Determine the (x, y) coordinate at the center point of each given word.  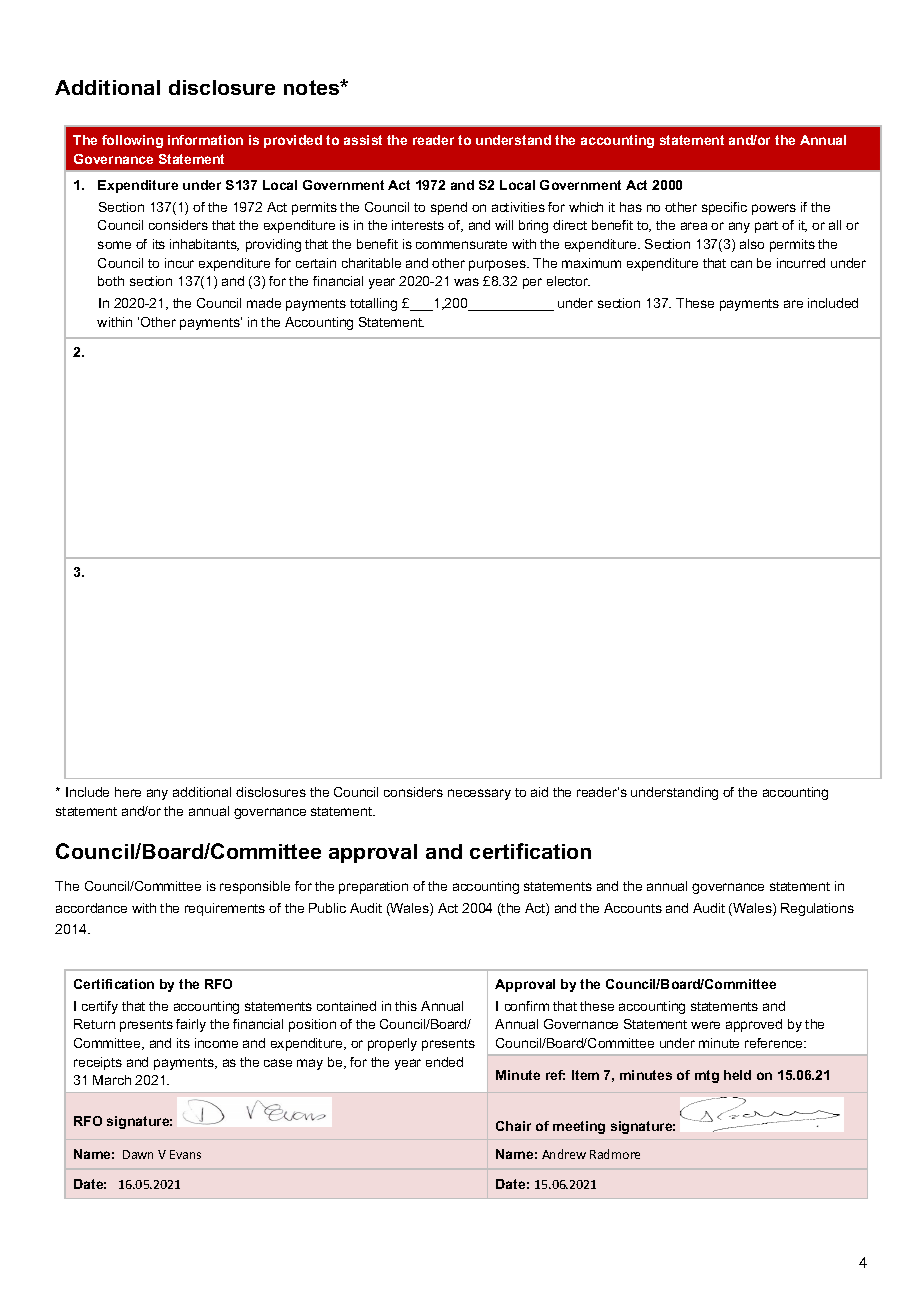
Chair (513, 1126)
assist (363, 140)
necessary (479, 794)
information (205, 140)
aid (539, 792)
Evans (185, 1154)
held (737, 1075)
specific (724, 208)
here (128, 792)
